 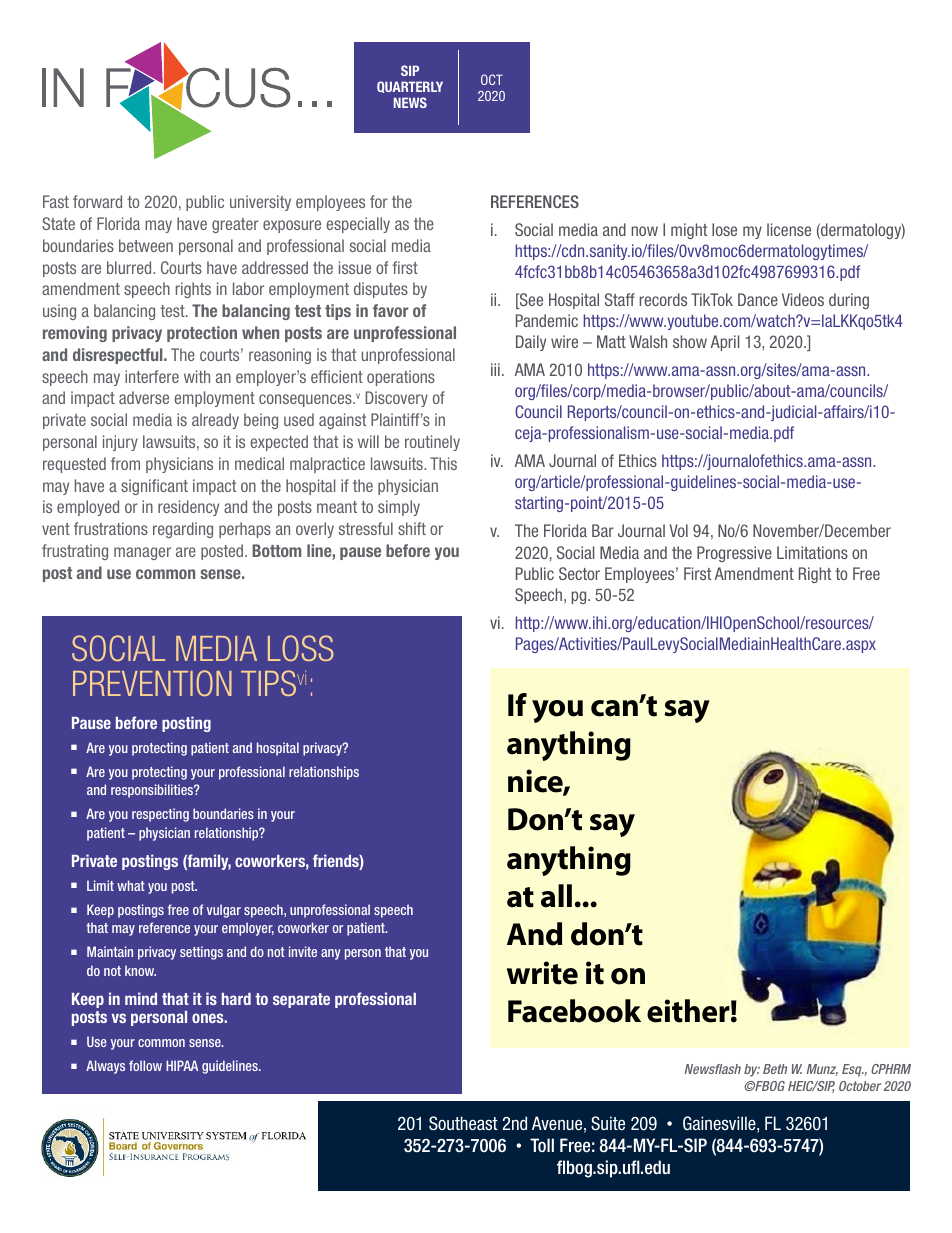 What do you see at coordinates (679, 530) in the page?
I see `Vol` at bounding box center [679, 530].
